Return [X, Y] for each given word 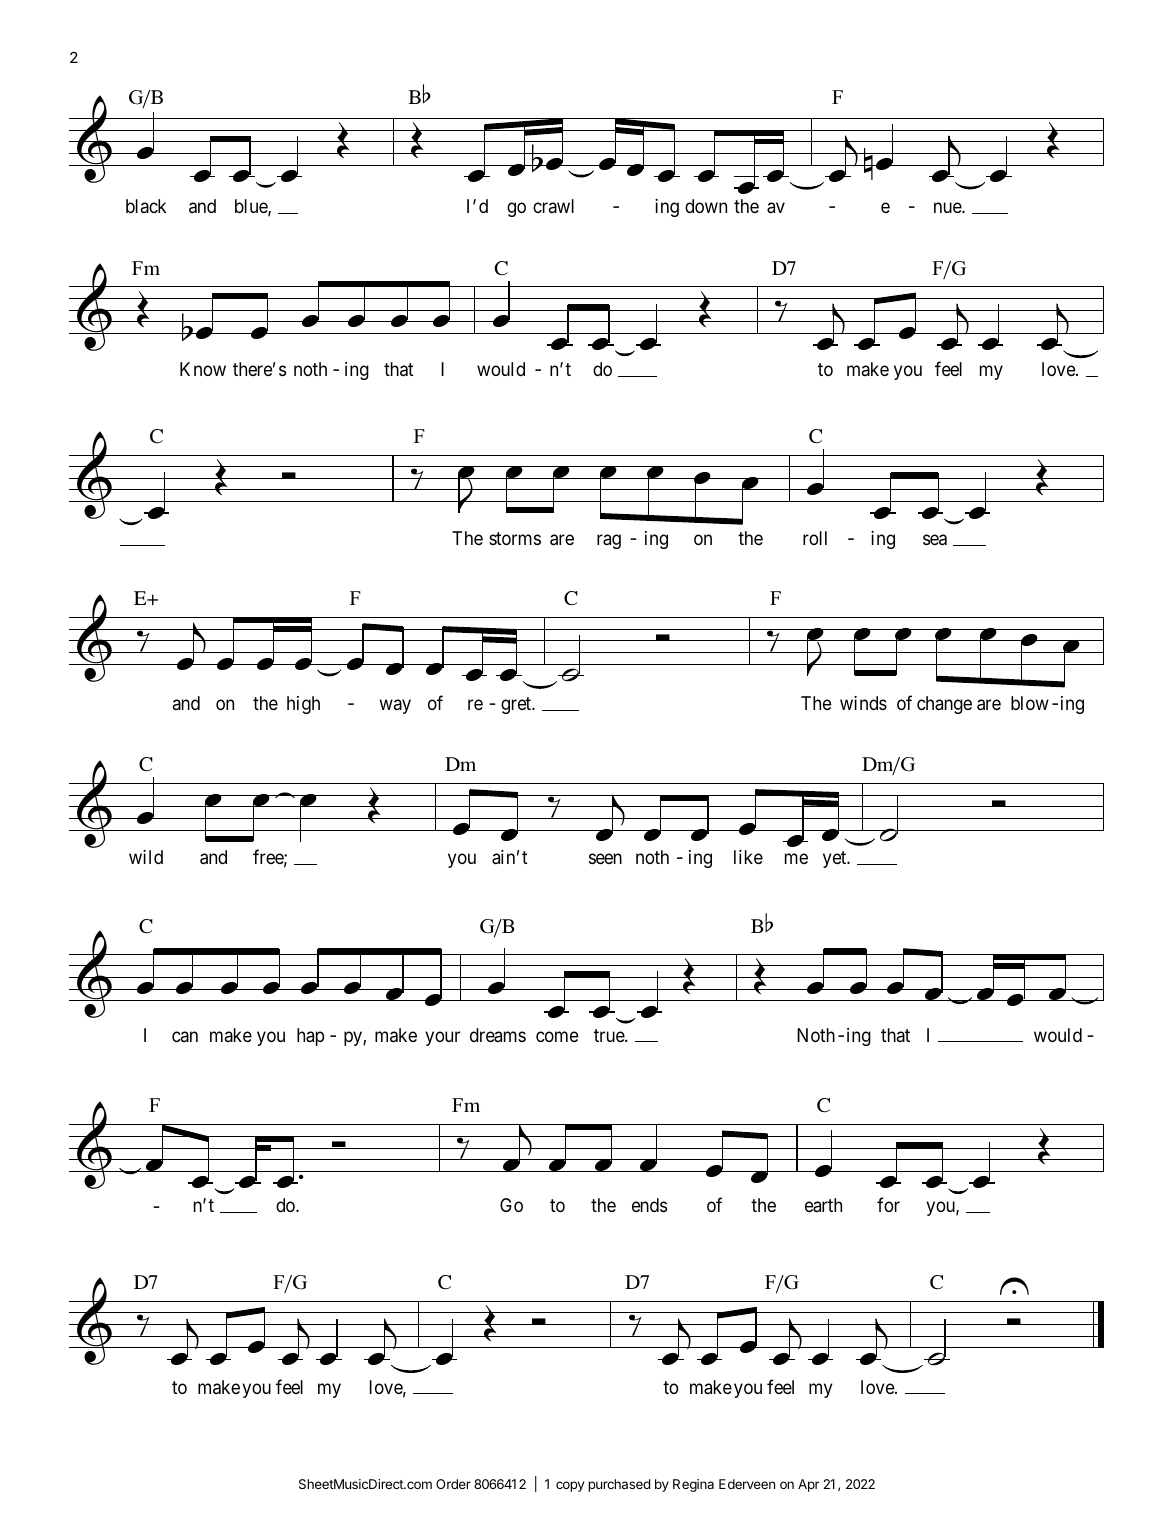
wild [146, 857]
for [888, 1204]
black [146, 206]
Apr [809, 1485]
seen [605, 859]
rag [609, 542]
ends [649, 1205]
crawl [553, 206]
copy [570, 1486]
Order [453, 1484]
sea [935, 540]
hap [310, 1037]
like [748, 857]
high [303, 705]
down [706, 206]
